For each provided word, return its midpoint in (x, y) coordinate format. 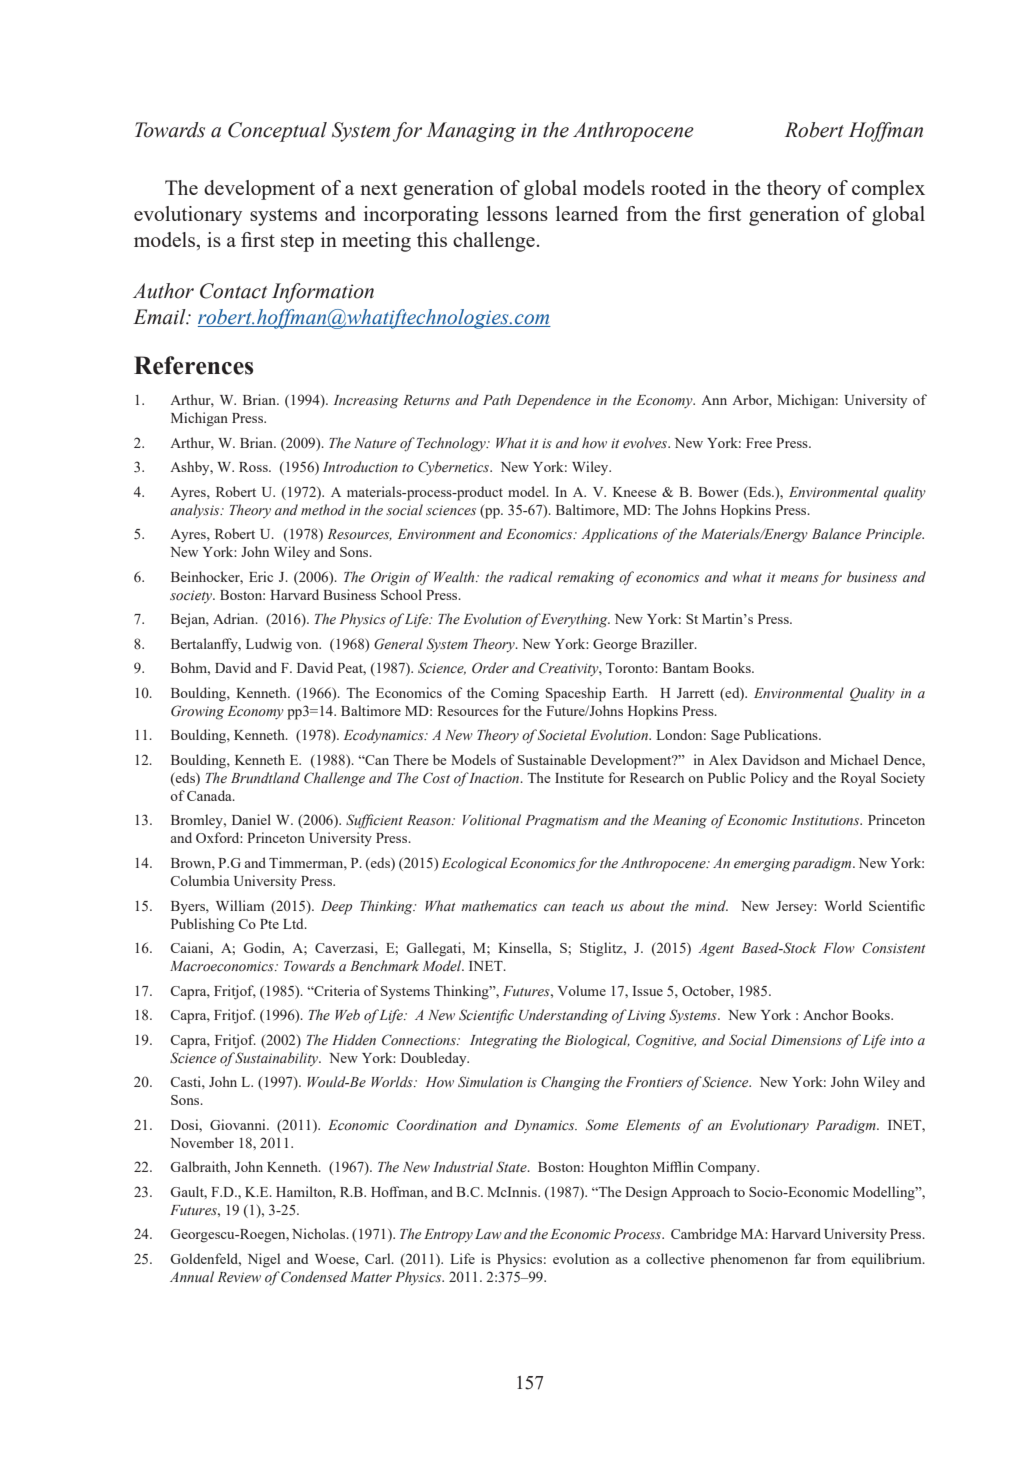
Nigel (264, 1260)
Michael (854, 759)
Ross (254, 467)
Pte (269, 924)
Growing (197, 712)
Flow (839, 948)
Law (488, 1234)
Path (497, 399)
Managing (471, 132)
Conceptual (277, 132)
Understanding (563, 1016)
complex (888, 190)
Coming (515, 694)
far (802, 1258)
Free (759, 443)
